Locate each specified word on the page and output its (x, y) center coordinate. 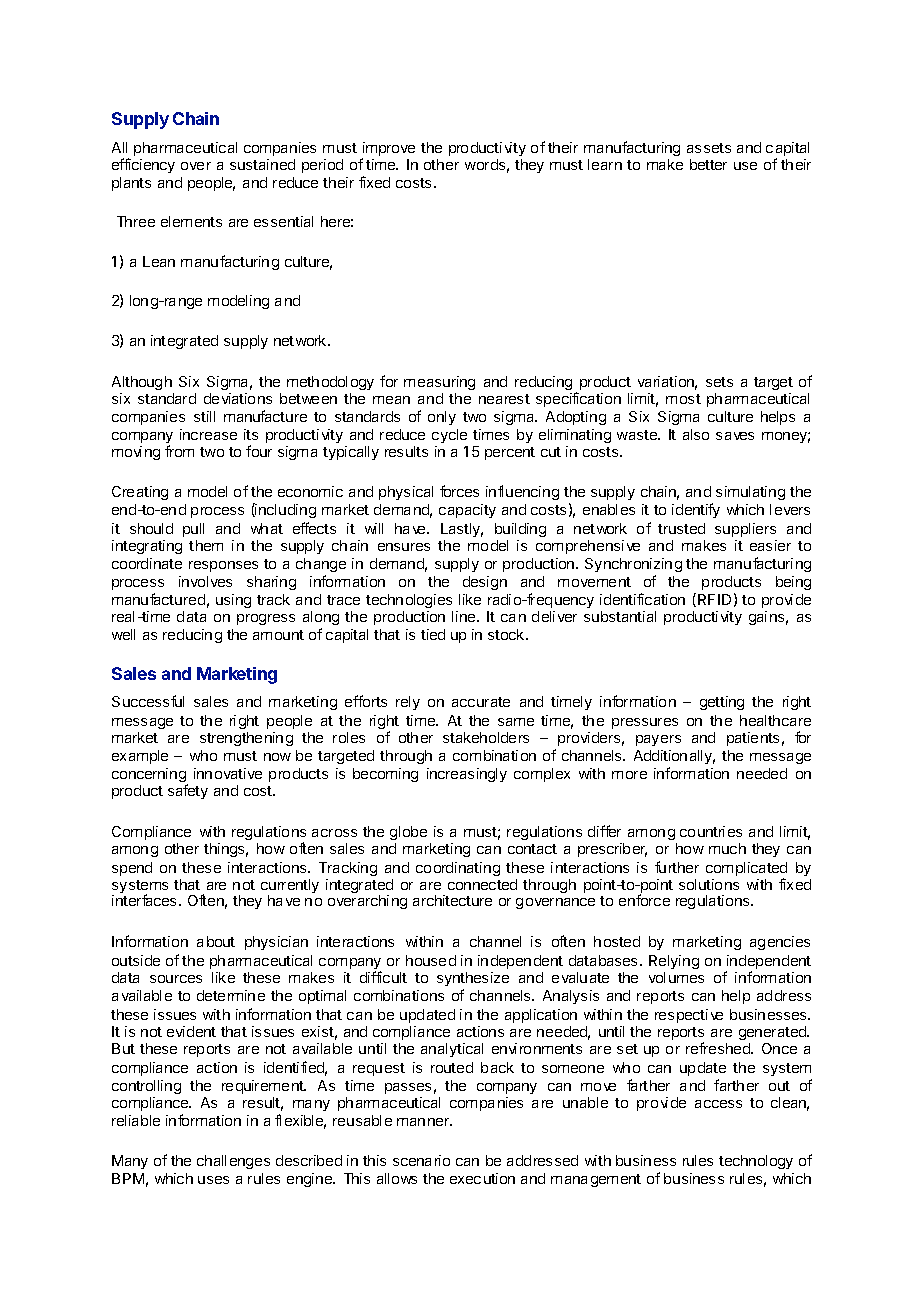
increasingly (467, 775)
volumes (676, 977)
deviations (238, 398)
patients (753, 739)
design (485, 583)
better (708, 164)
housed (431, 960)
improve (388, 150)
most (683, 399)
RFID (714, 599)
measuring (439, 383)
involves (205, 581)
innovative (228, 773)
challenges (233, 1162)
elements (191, 221)
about (216, 941)
